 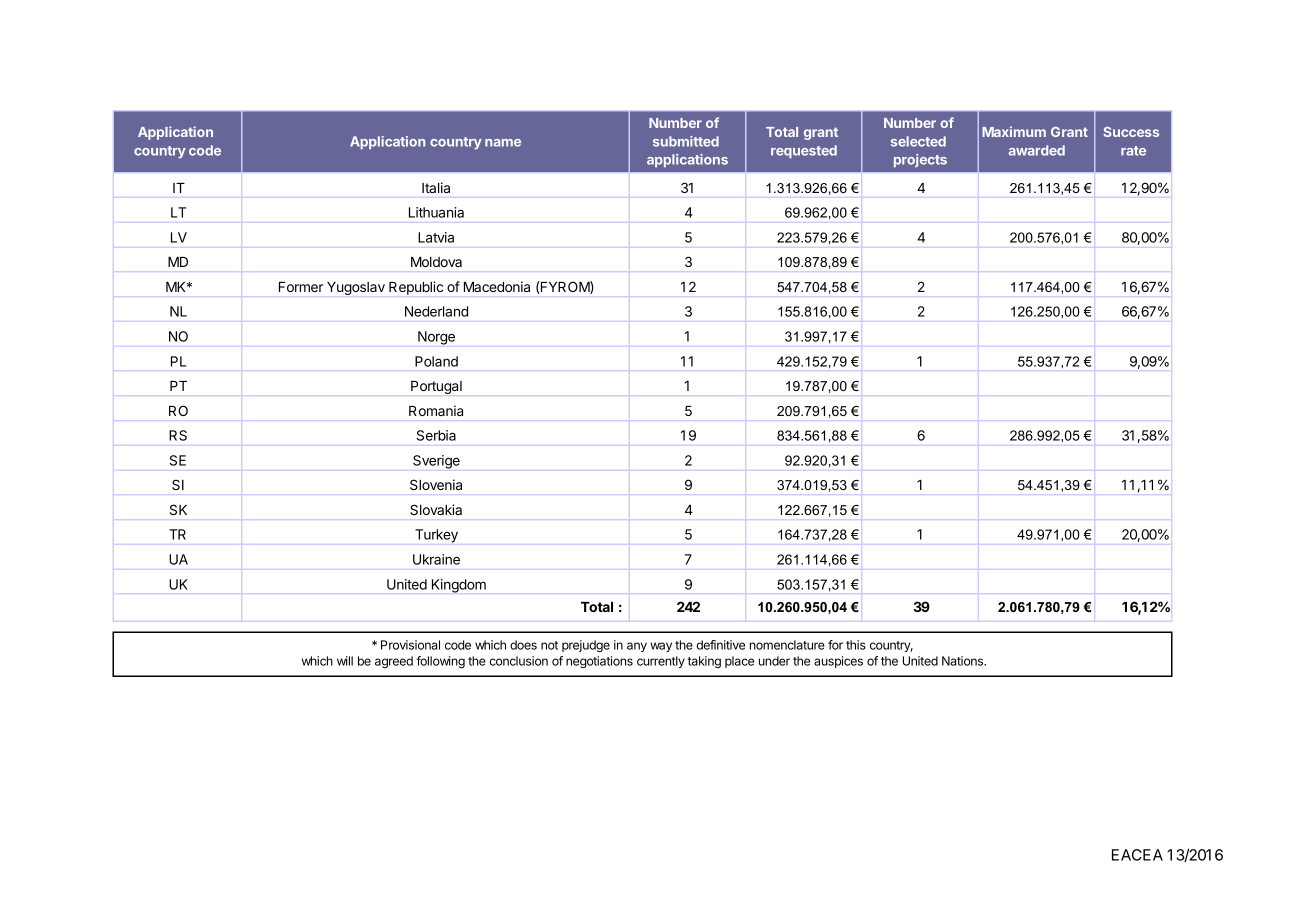 What do you see at coordinates (410, 645) in the screenshot?
I see `Provisional` at bounding box center [410, 645].
